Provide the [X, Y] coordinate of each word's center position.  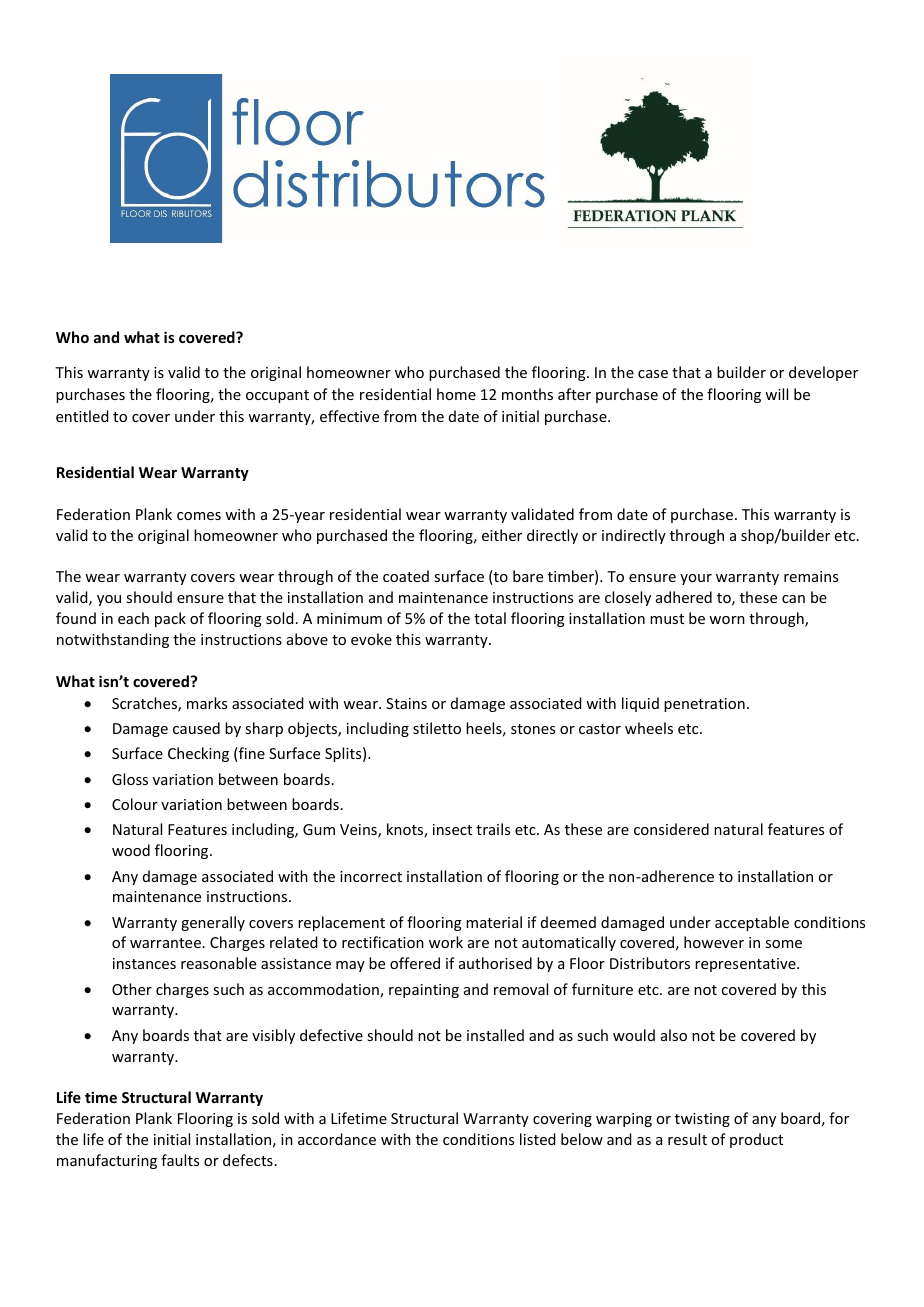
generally [213, 923]
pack [170, 619]
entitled [82, 416]
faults [180, 1160]
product [756, 1140]
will [776, 394]
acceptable [752, 923]
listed [538, 1139]
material [494, 922]
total [490, 618]
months [527, 394]
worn [727, 620]
